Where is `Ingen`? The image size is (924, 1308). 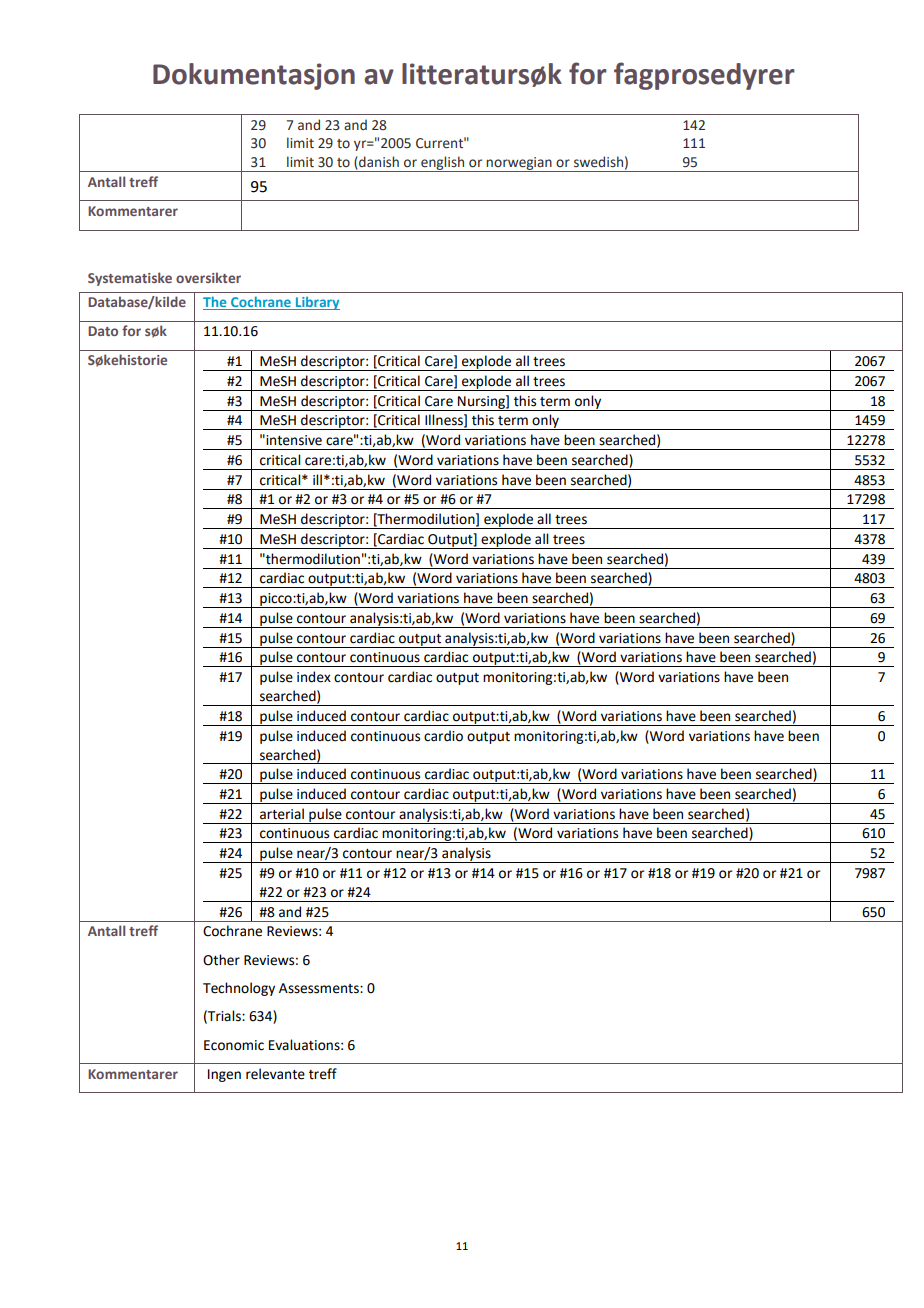 Ingen is located at coordinates (224, 1075).
